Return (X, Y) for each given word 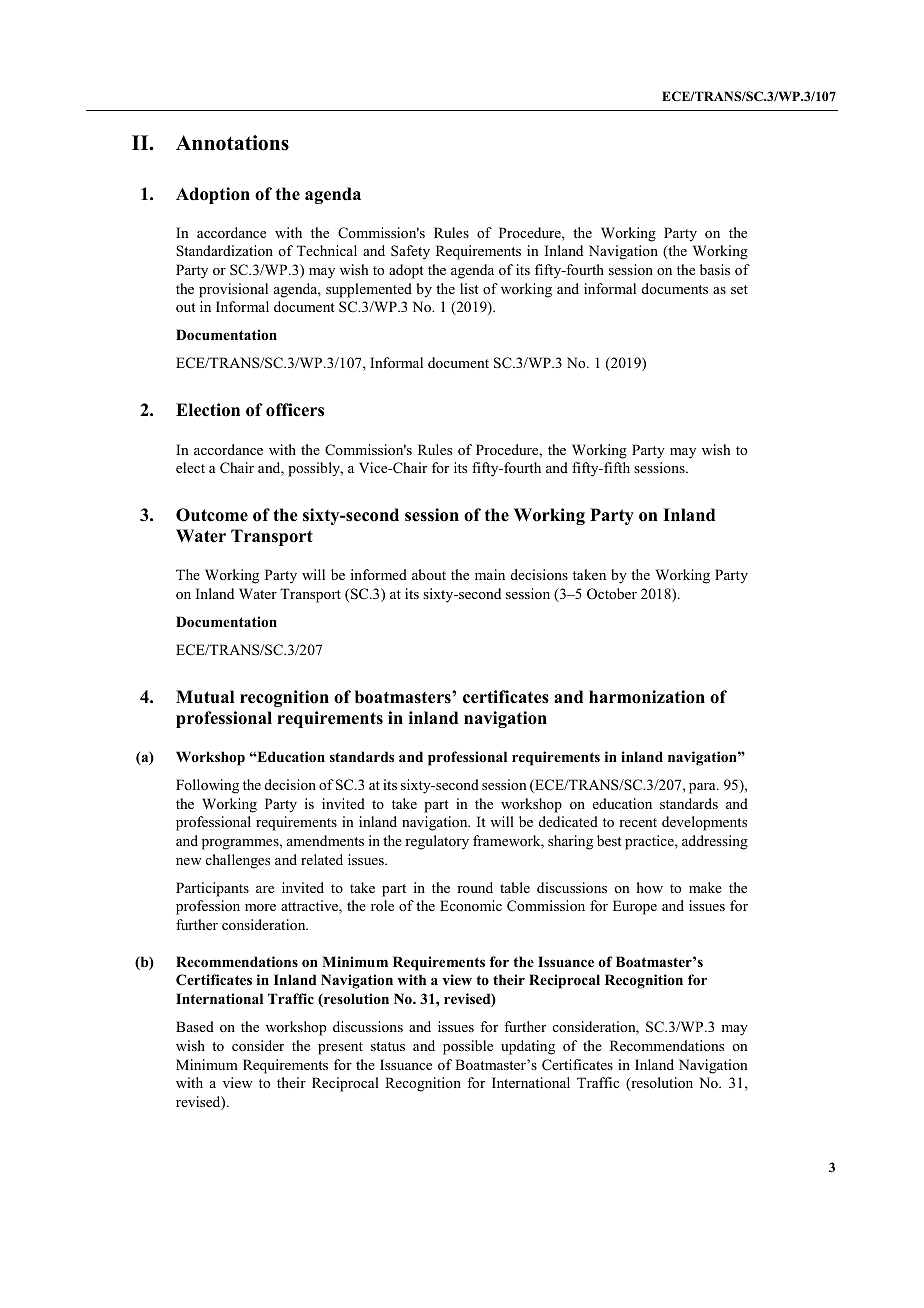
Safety (410, 252)
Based (195, 1026)
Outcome (212, 515)
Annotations (232, 143)
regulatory (437, 842)
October (612, 594)
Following (207, 786)
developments (704, 823)
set (739, 289)
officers (295, 410)
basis (715, 269)
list (469, 288)
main (490, 574)
